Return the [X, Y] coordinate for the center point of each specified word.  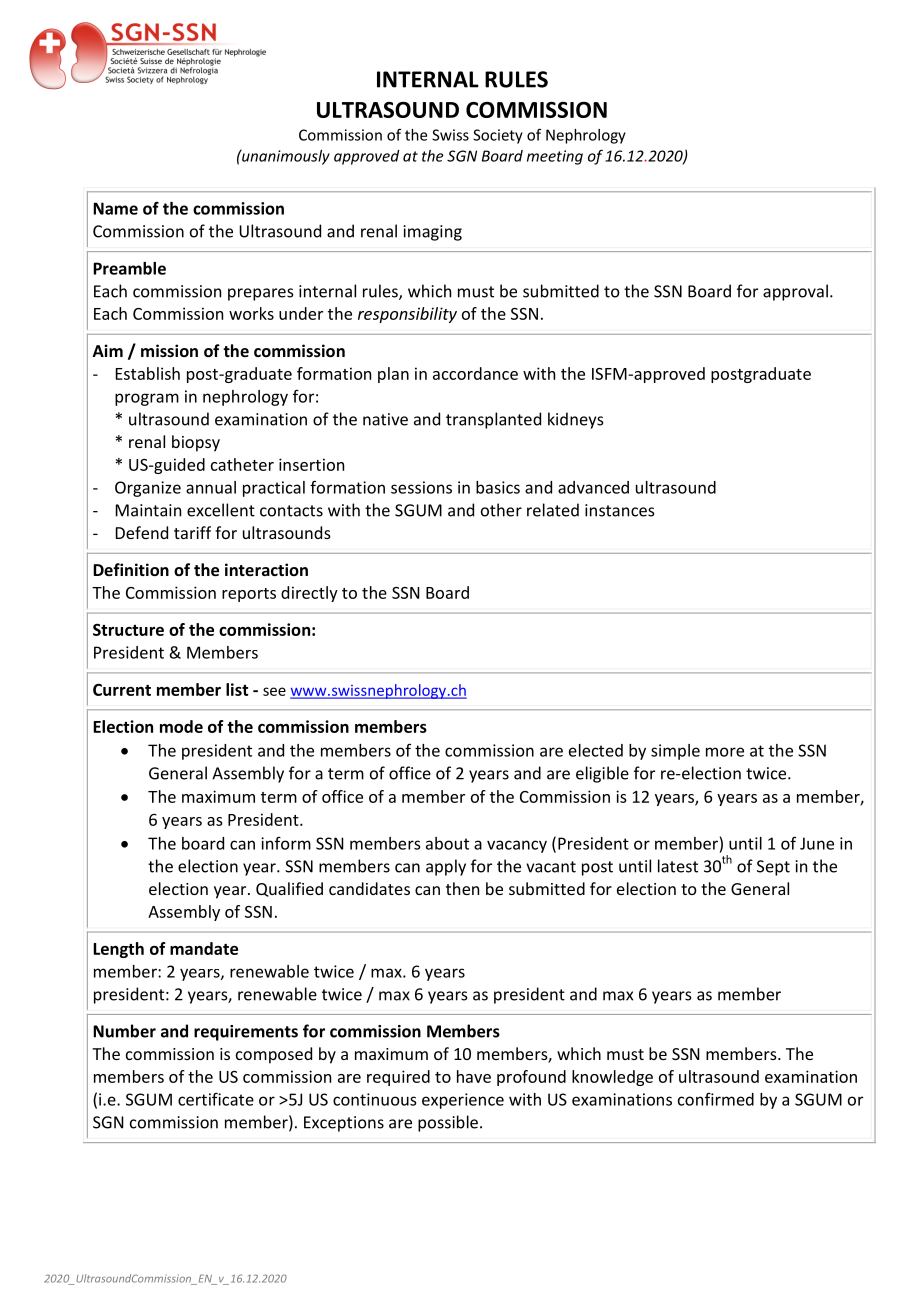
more [725, 752]
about [447, 843]
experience [463, 1101]
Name [115, 208]
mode [181, 726]
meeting [555, 157]
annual [211, 487]
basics [498, 487]
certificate [216, 1099]
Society [498, 136]
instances [620, 510]
